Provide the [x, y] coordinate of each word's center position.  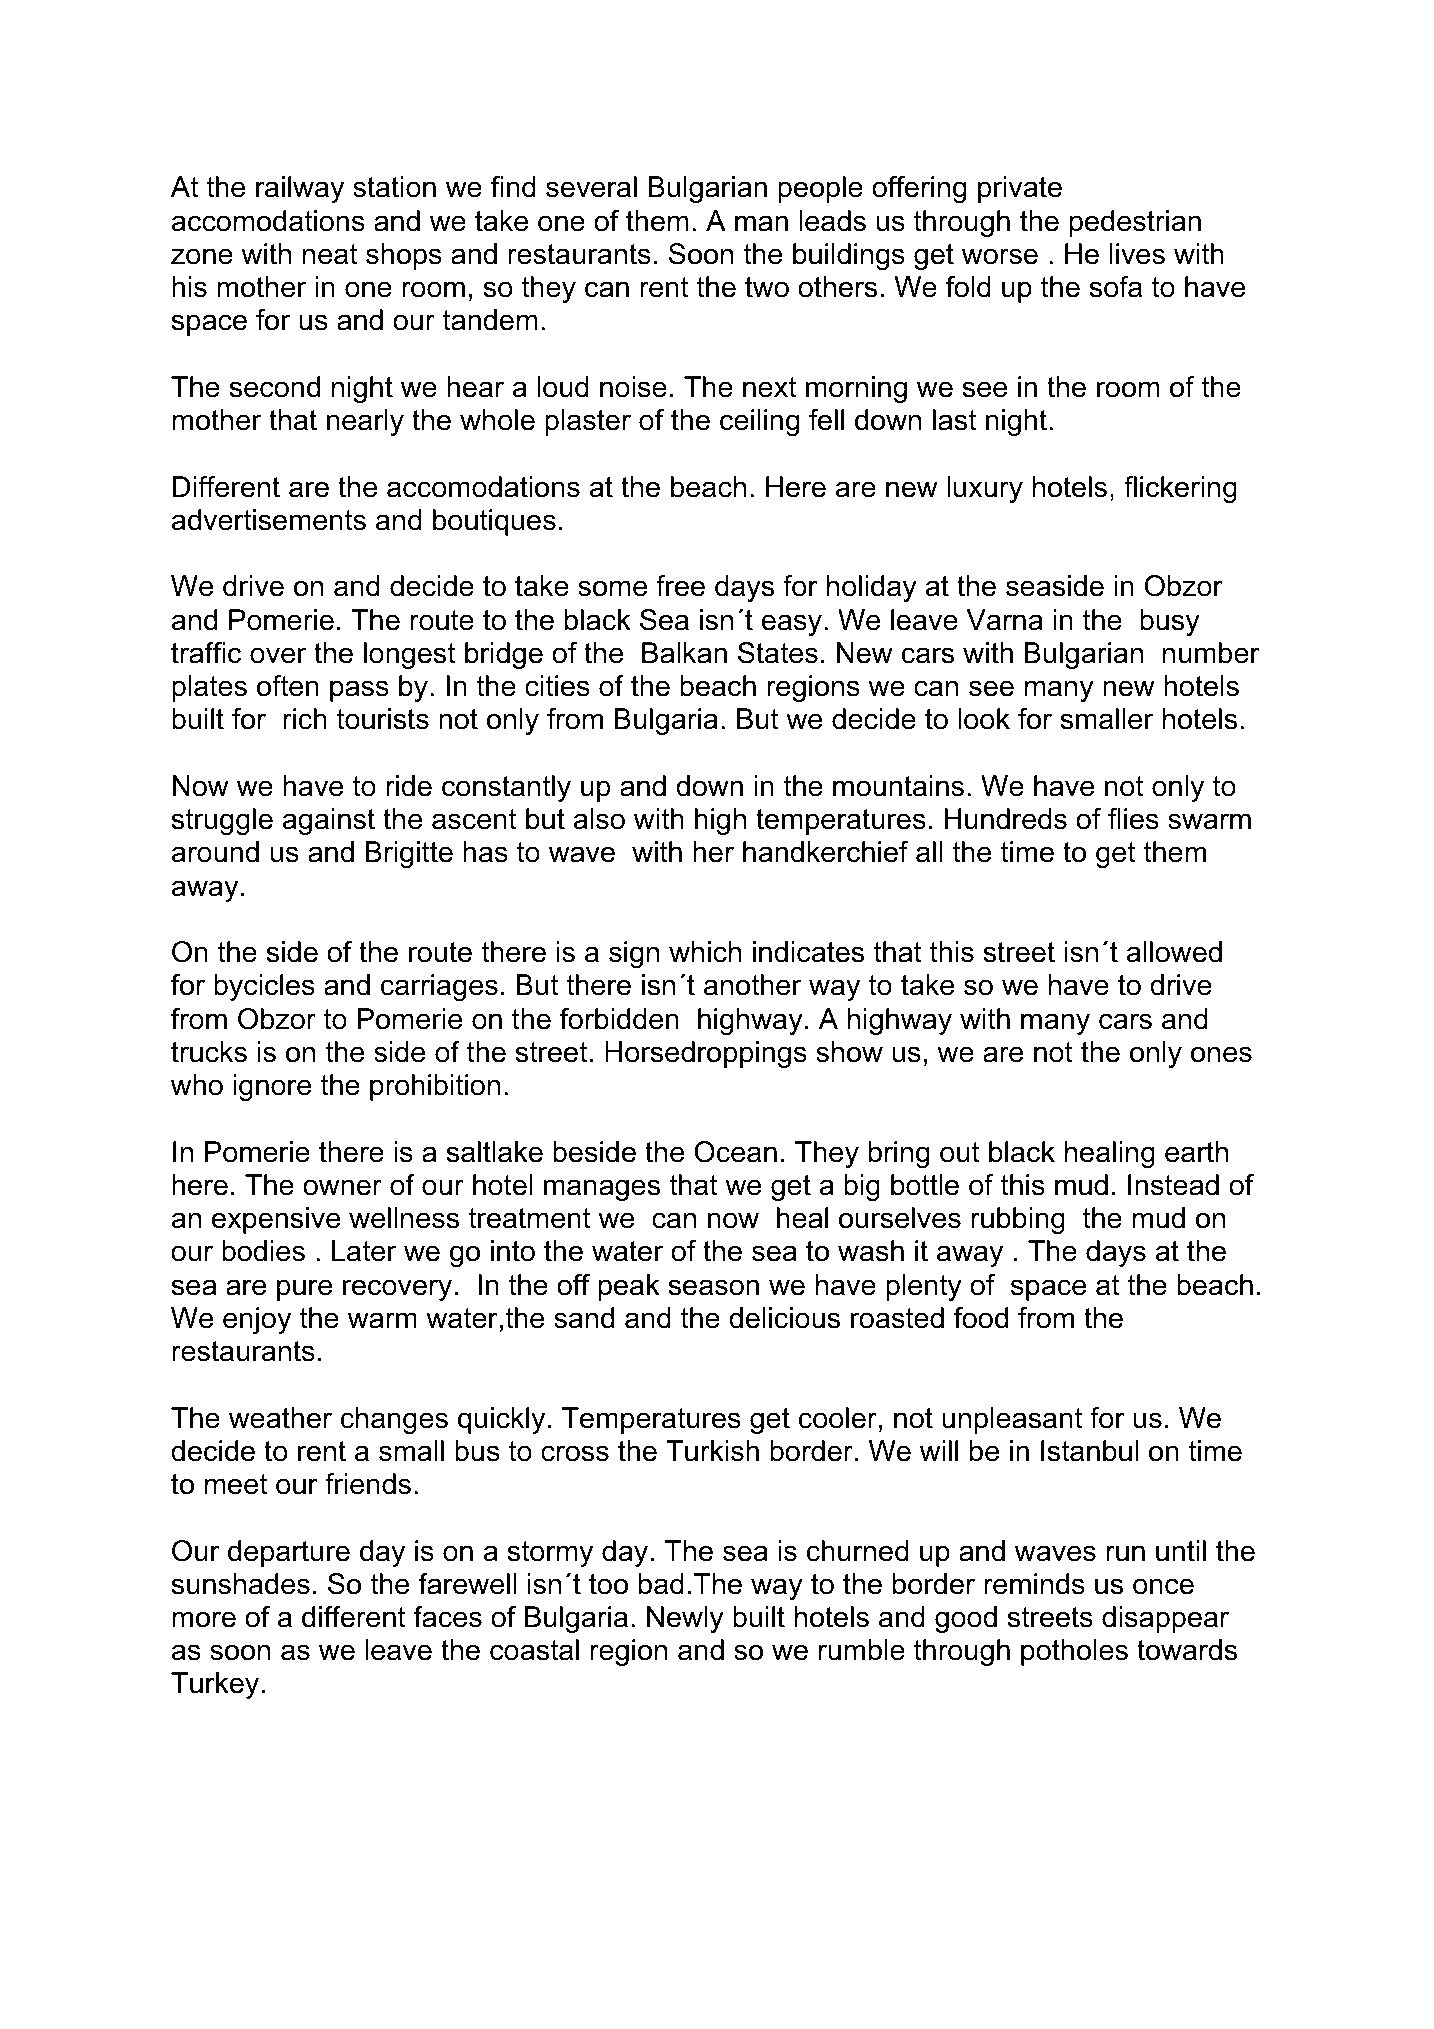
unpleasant [1012, 1420]
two [767, 287]
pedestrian [1135, 223]
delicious [784, 1318]
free [680, 586]
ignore [272, 1087]
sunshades [241, 1584]
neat [330, 254]
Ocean [735, 1152]
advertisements [269, 520]
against [329, 821]
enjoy [257, 1320]
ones [1221, 1054]
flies [1133, 819]
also [599, 819]
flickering [1180, 489]
